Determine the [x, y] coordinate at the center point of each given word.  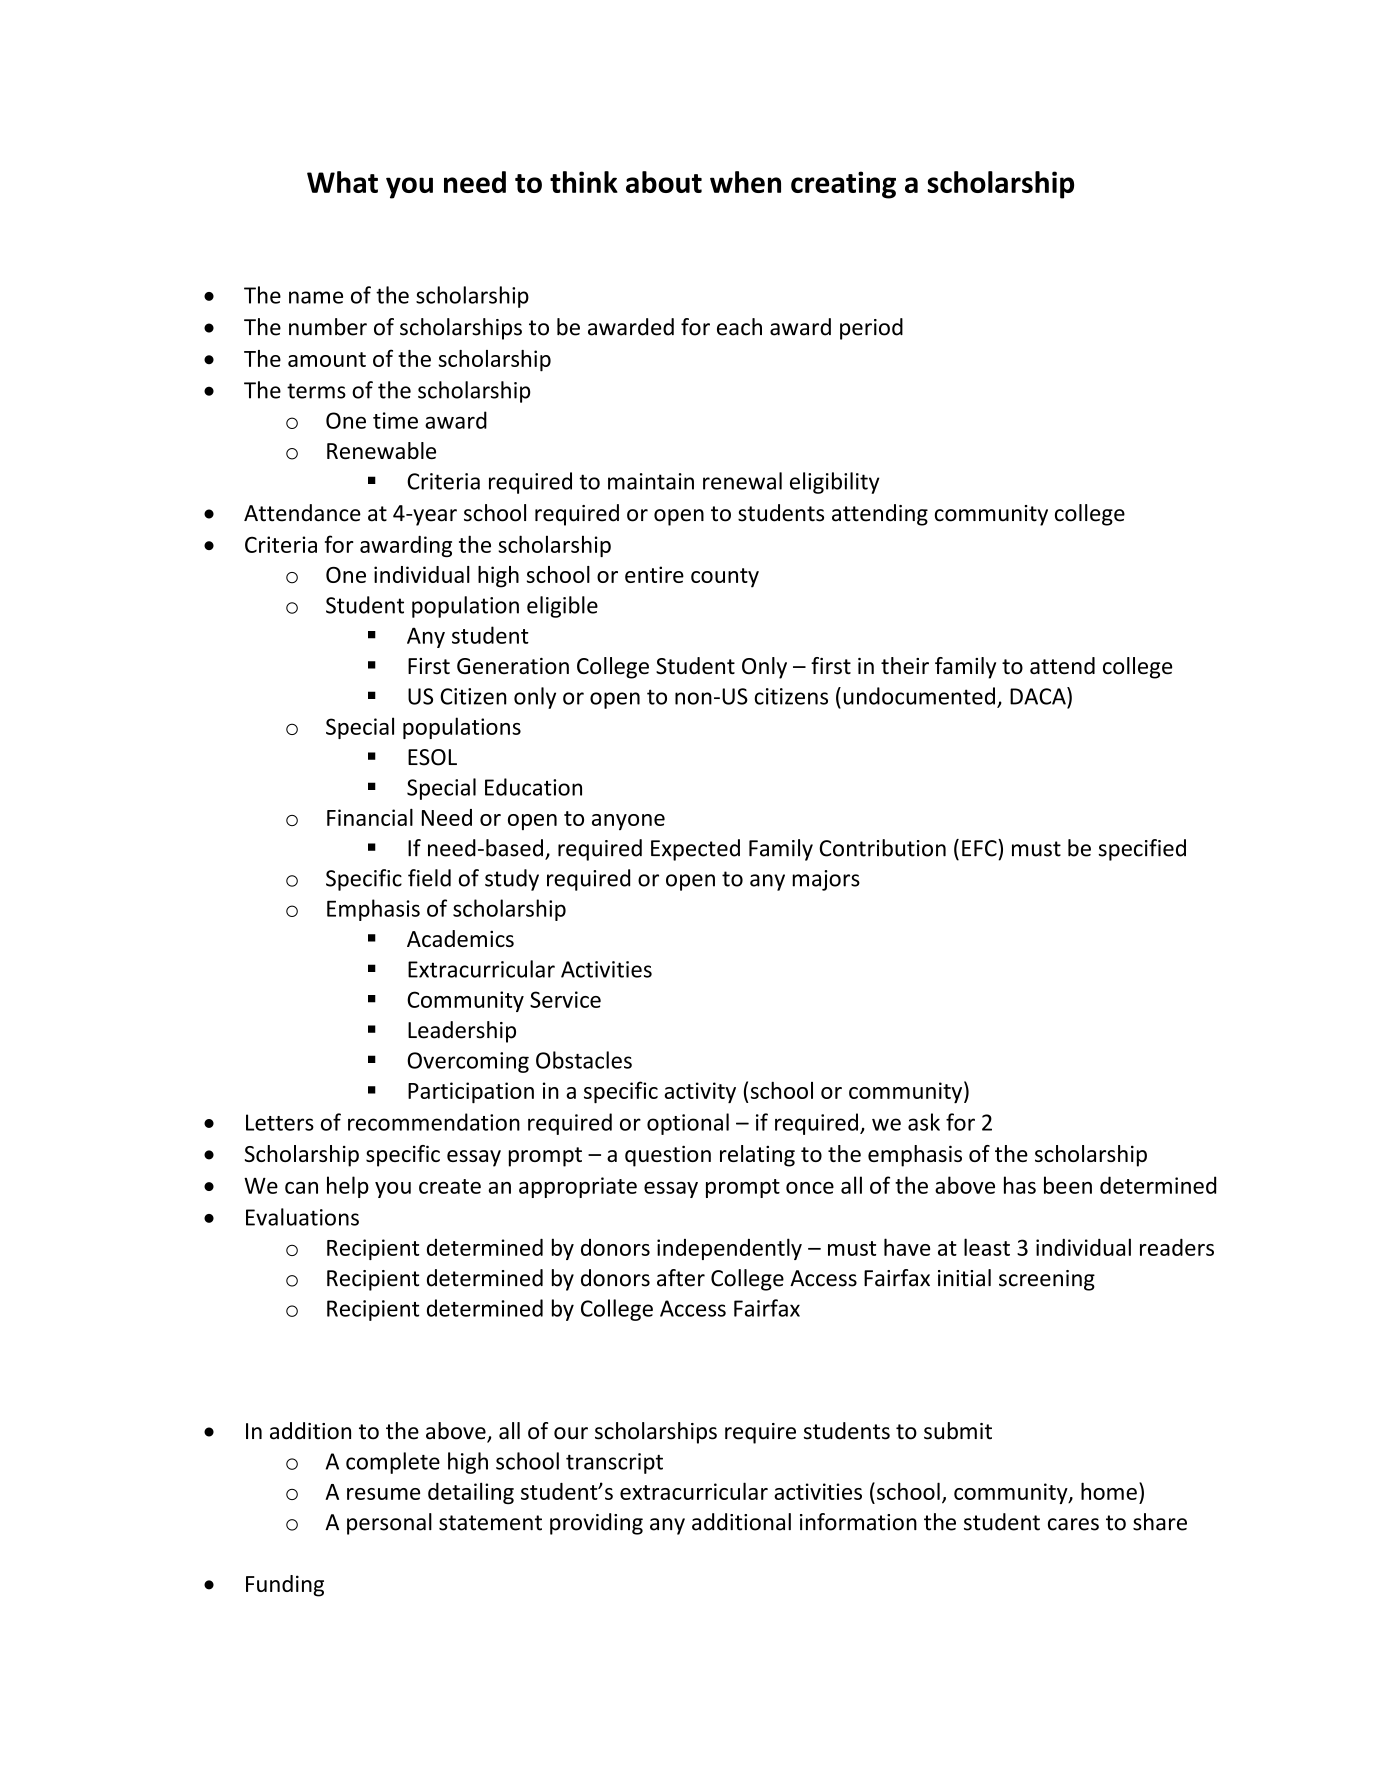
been [1068, 1185]
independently [729, 1249]
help [348, 1187]
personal [389, 1524]
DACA [1039, 696]
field [429, 878]
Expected [695, 850]
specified [1142, 850]
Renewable [381, 450]
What [342, 182]
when [745, 182]
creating [843, 185]
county [725, 578]
